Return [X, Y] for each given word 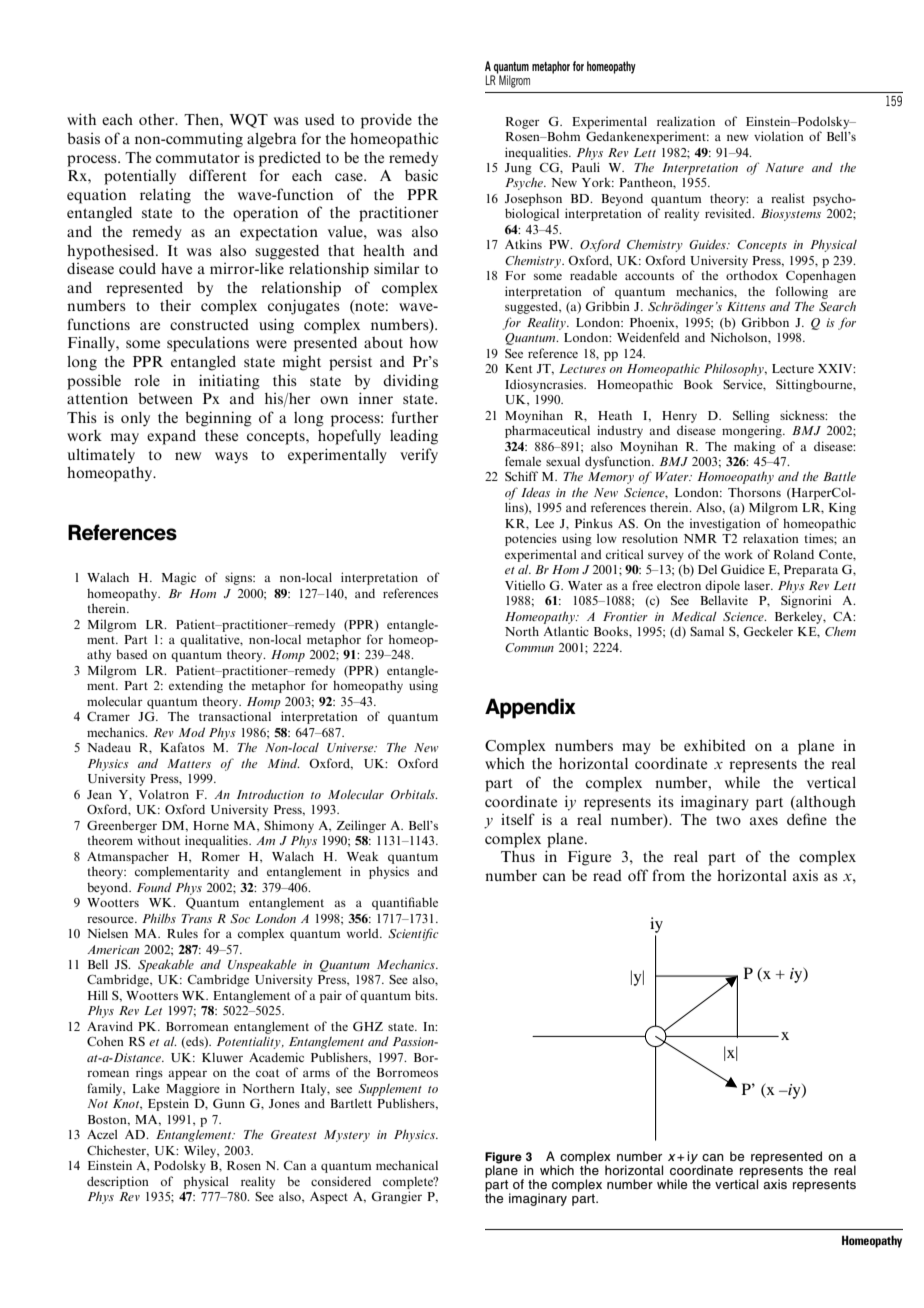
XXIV [836, 368]
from [668, 875]
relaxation [771, 538]
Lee [544, 523]
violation [779, 136]
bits [426, 995]
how [424, 342]
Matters [189, 763]
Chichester [118, 1151]
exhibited [715, 745]
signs [240, 578]
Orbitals [414, 794]
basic [421, 175]
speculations [208, 344]
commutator [198, 158]
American [113, 949]
